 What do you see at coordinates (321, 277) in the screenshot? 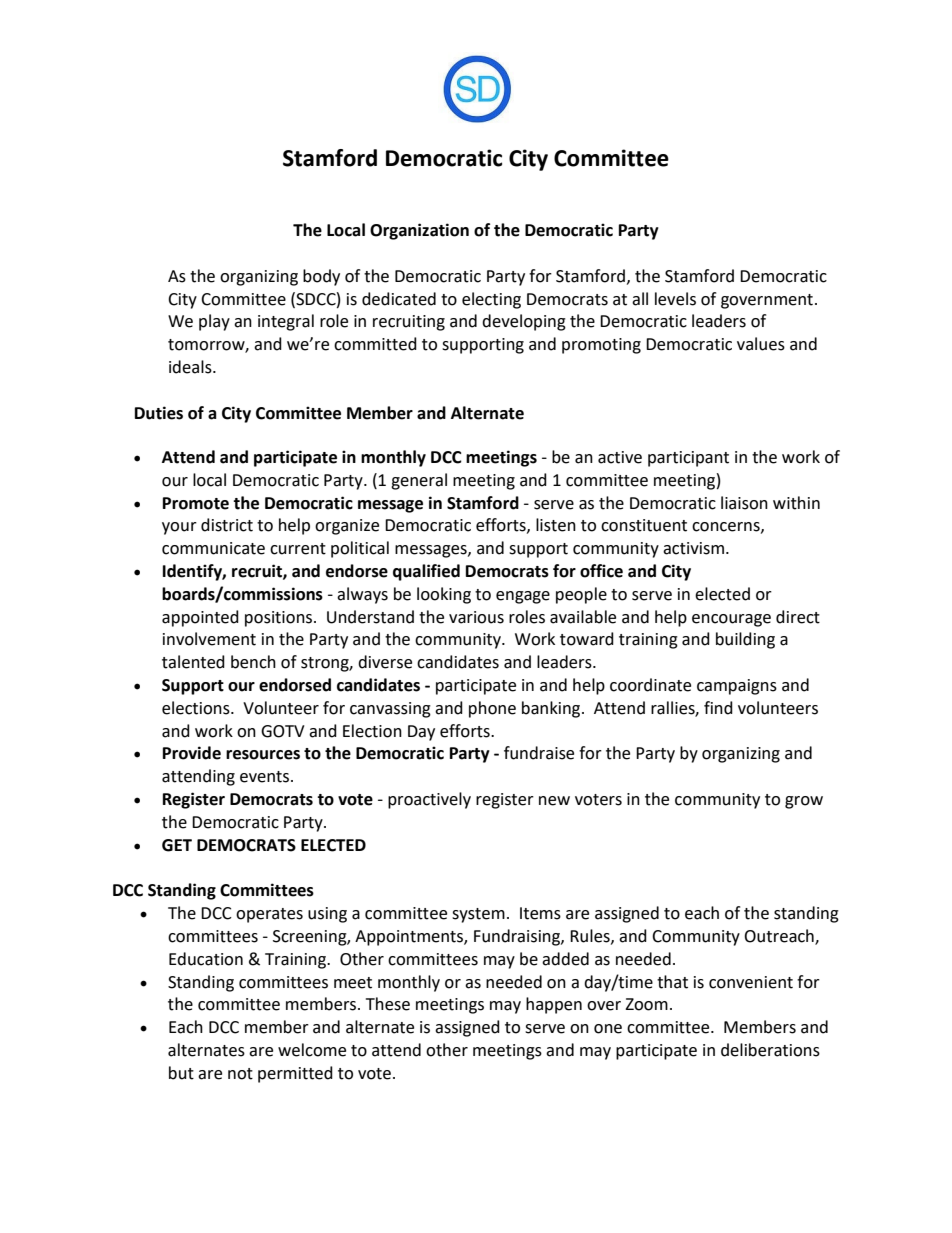
I see `body` at bounding box center [321, 277].
